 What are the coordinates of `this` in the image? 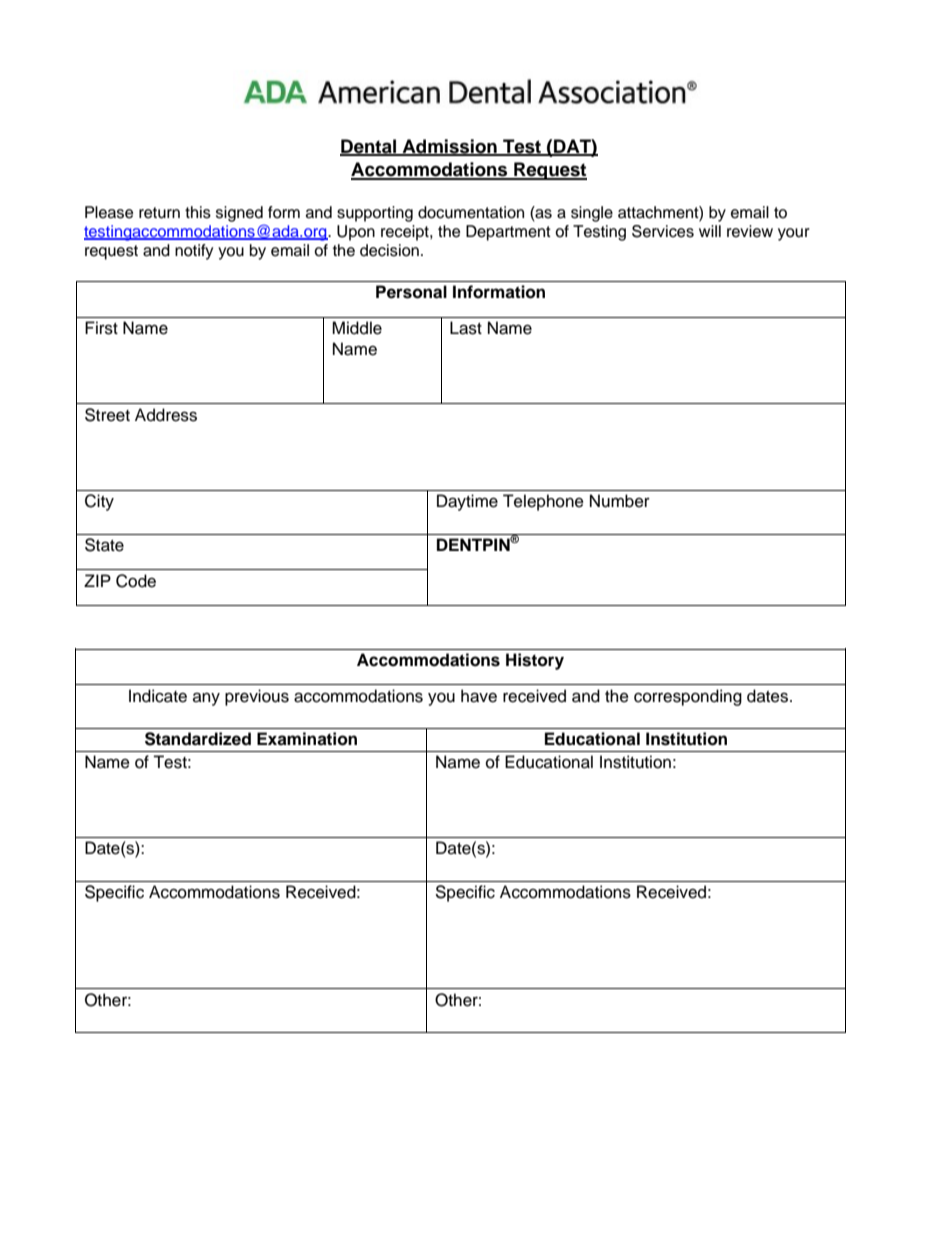 It's located at (198, 212).
